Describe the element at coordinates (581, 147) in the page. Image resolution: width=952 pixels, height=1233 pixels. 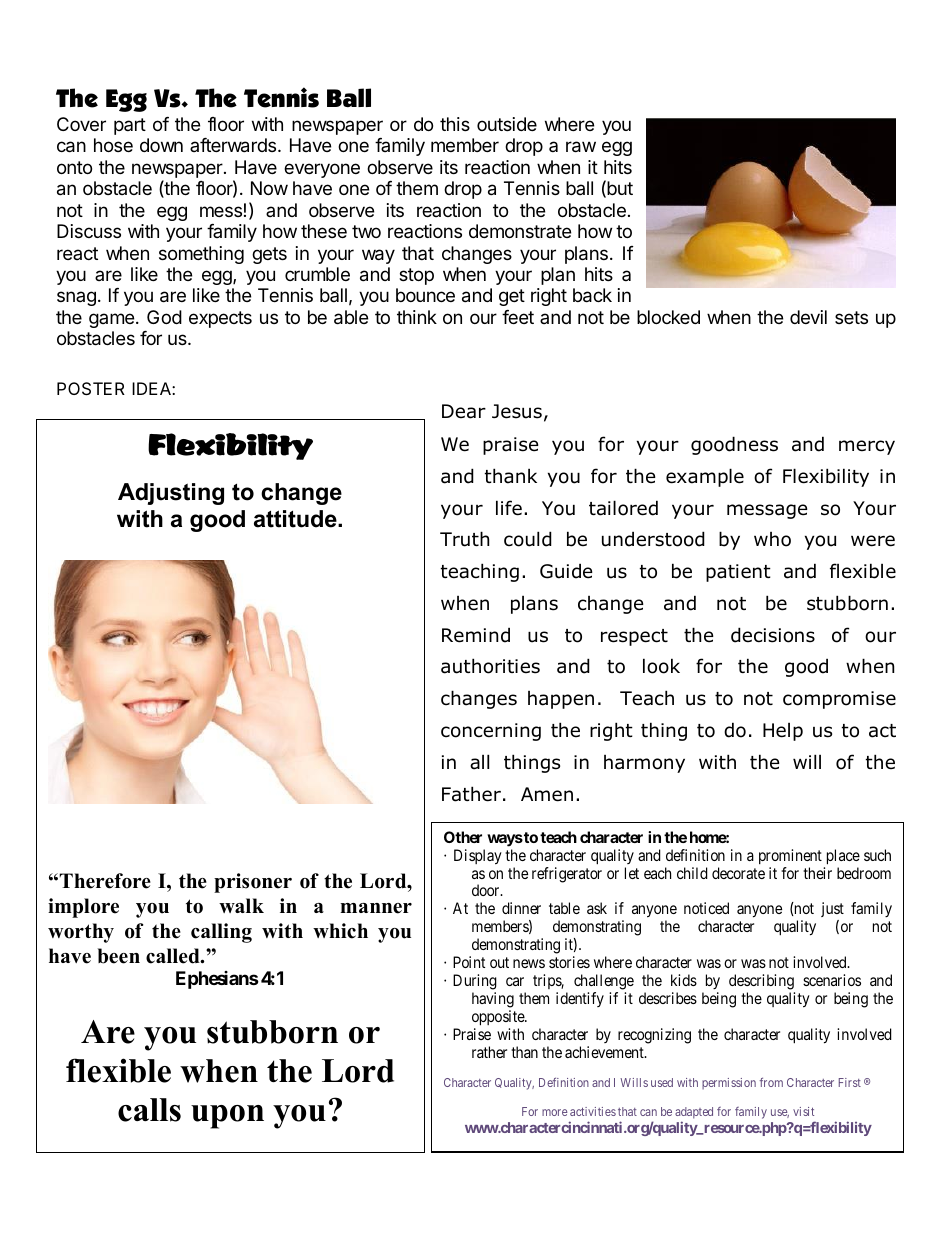
I see `raw` at that location.
